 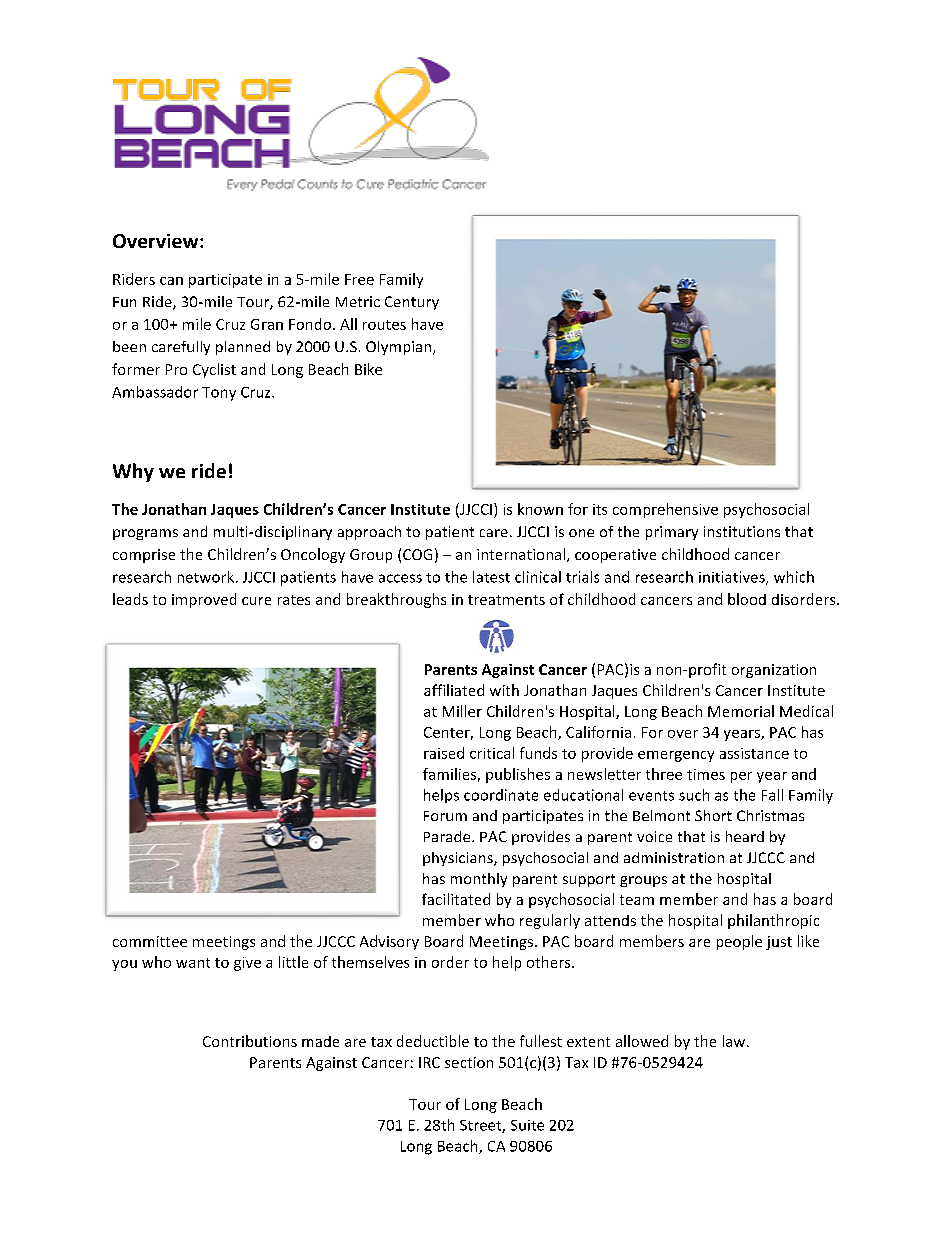 What do you see at coordinates (400, 348) in the page?
I see `Olympian` at bounding box center [400, 348].
